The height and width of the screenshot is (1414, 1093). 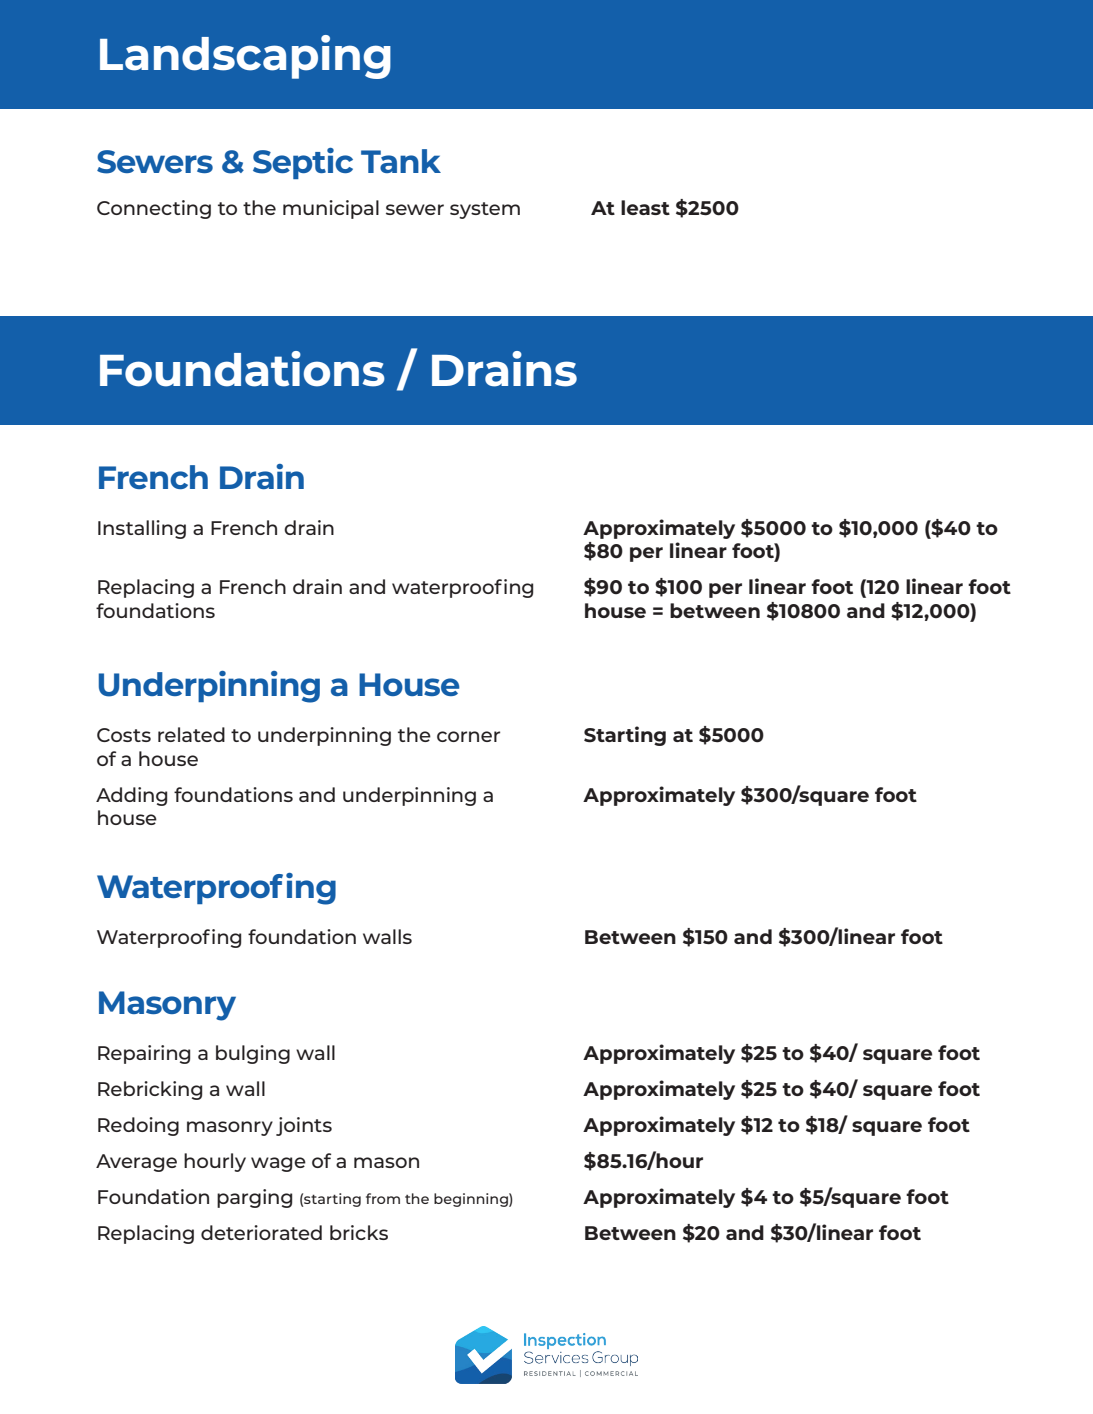 What do you see at coordinates (245, 57) in the screenshot?
I see `Landscaping` at bounding box center [245, 57].
